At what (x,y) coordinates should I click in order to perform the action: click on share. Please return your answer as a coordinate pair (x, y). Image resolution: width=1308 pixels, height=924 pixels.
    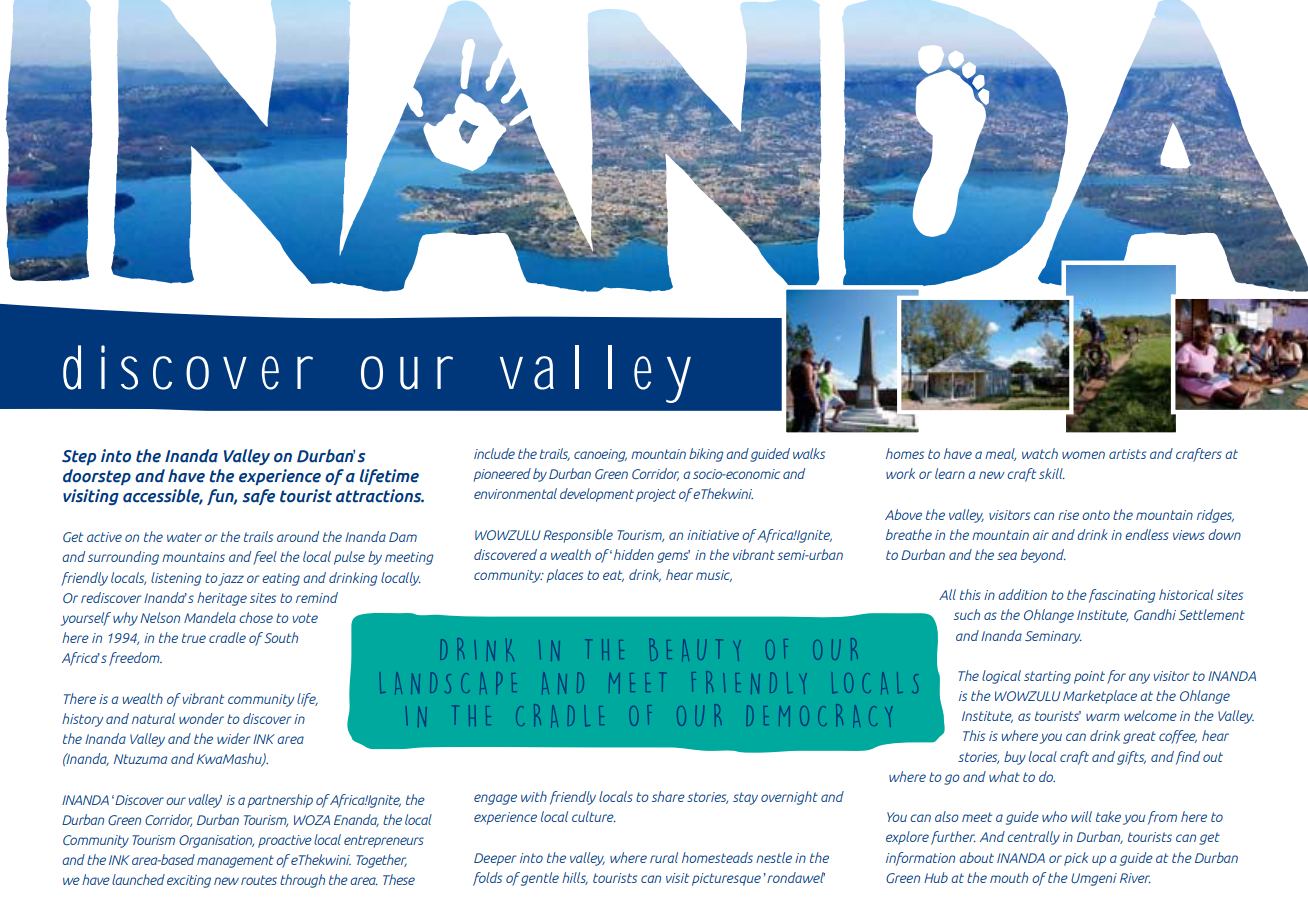
    Looking at the image, I should click on (668, 796).
